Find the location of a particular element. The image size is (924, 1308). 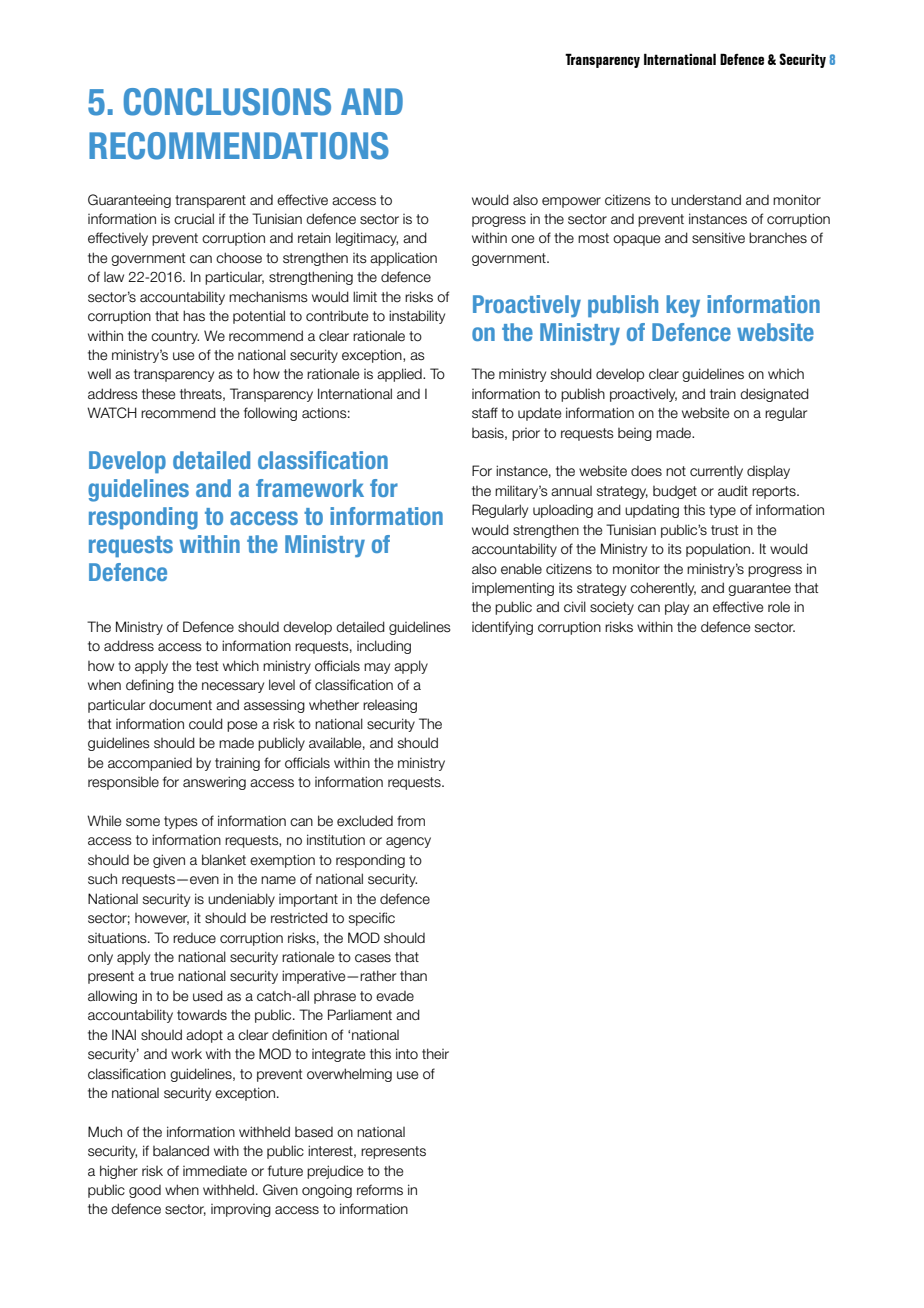

applied is located at coordinates (400, 375).
